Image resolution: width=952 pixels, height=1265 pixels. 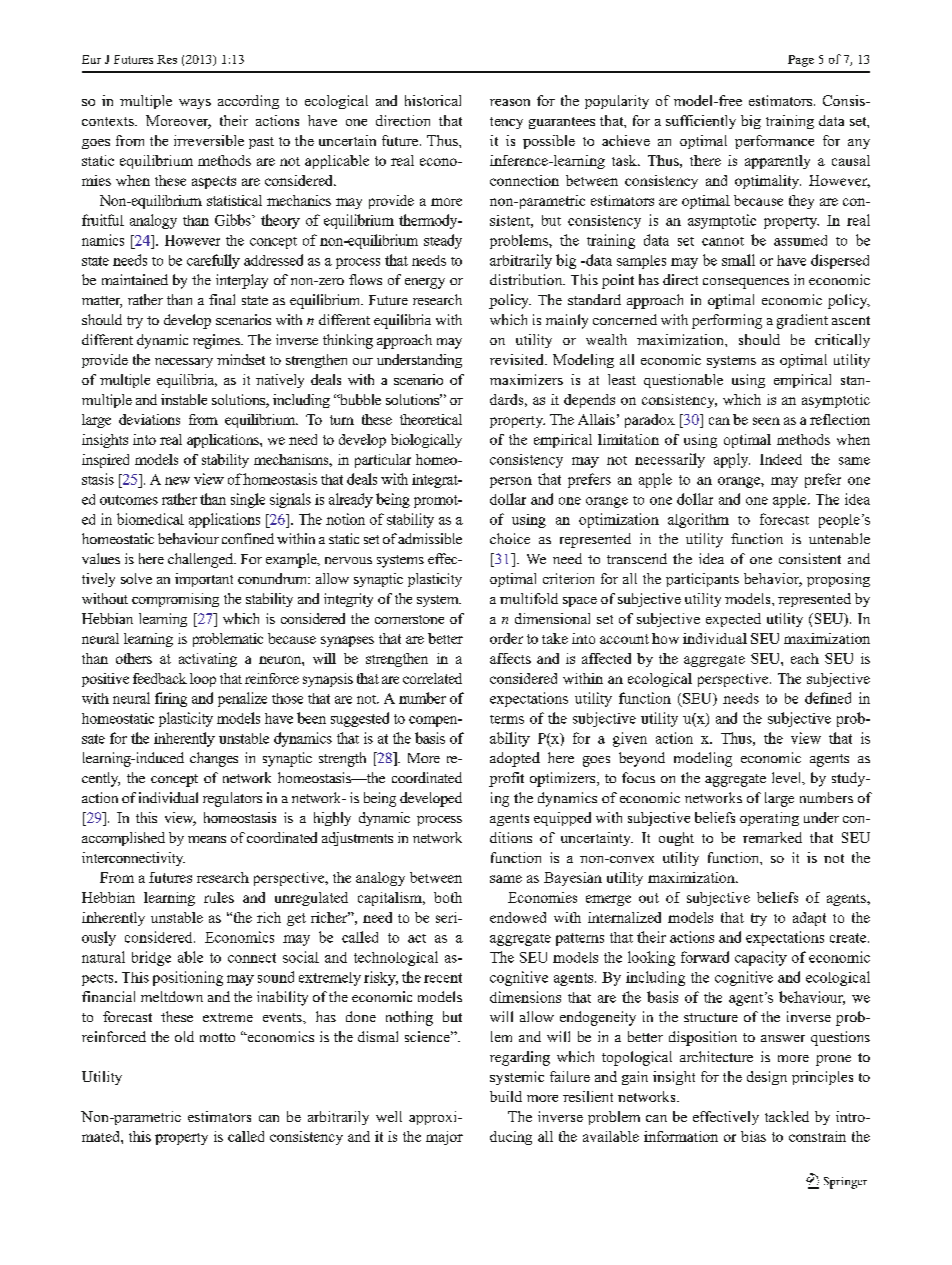 I want to click on motto, so click(x=217, y=1037).
